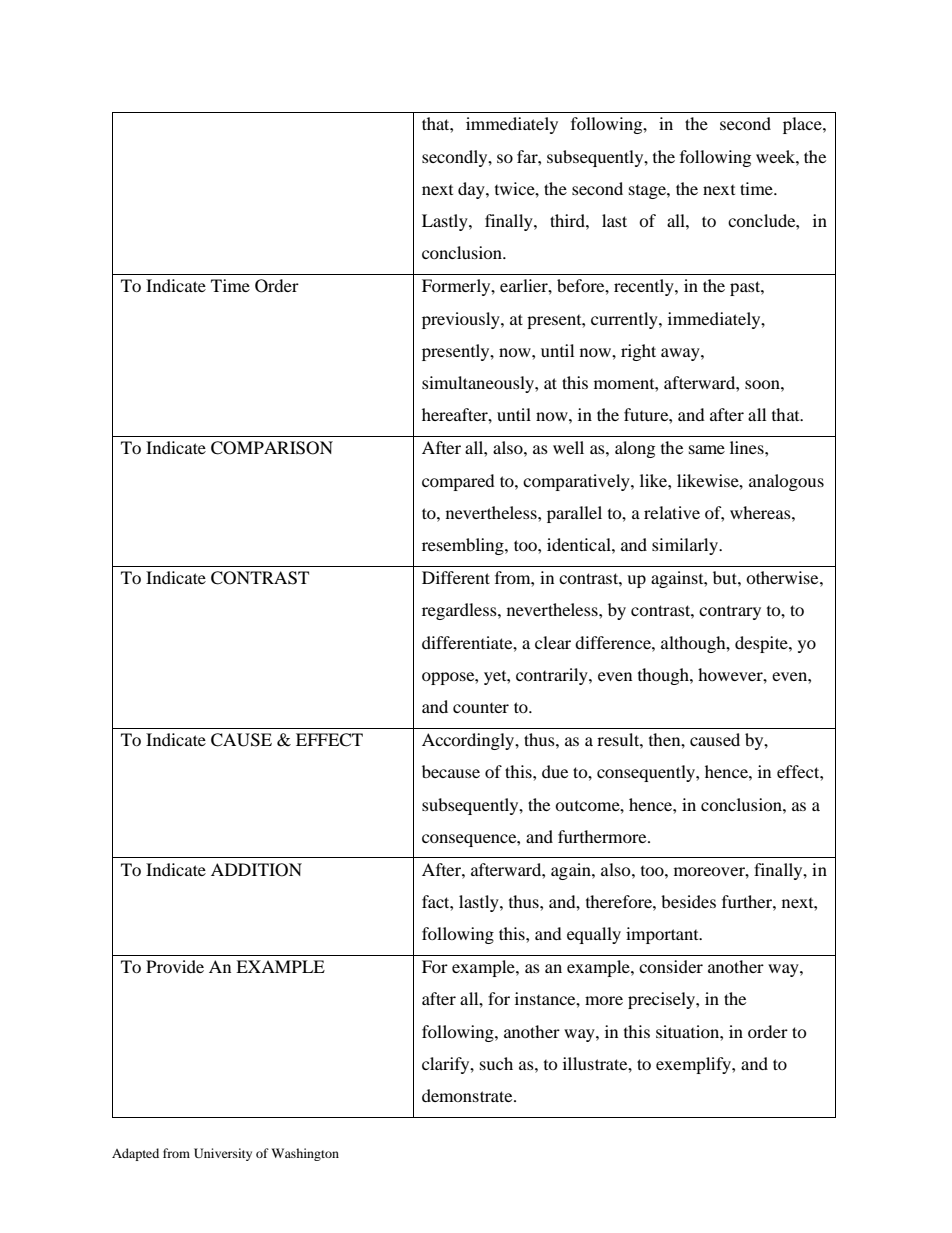 The image size is (952, 1233). Describe the element at coordinates (594, 935) in the screenshot. I see `equally` at that location.
